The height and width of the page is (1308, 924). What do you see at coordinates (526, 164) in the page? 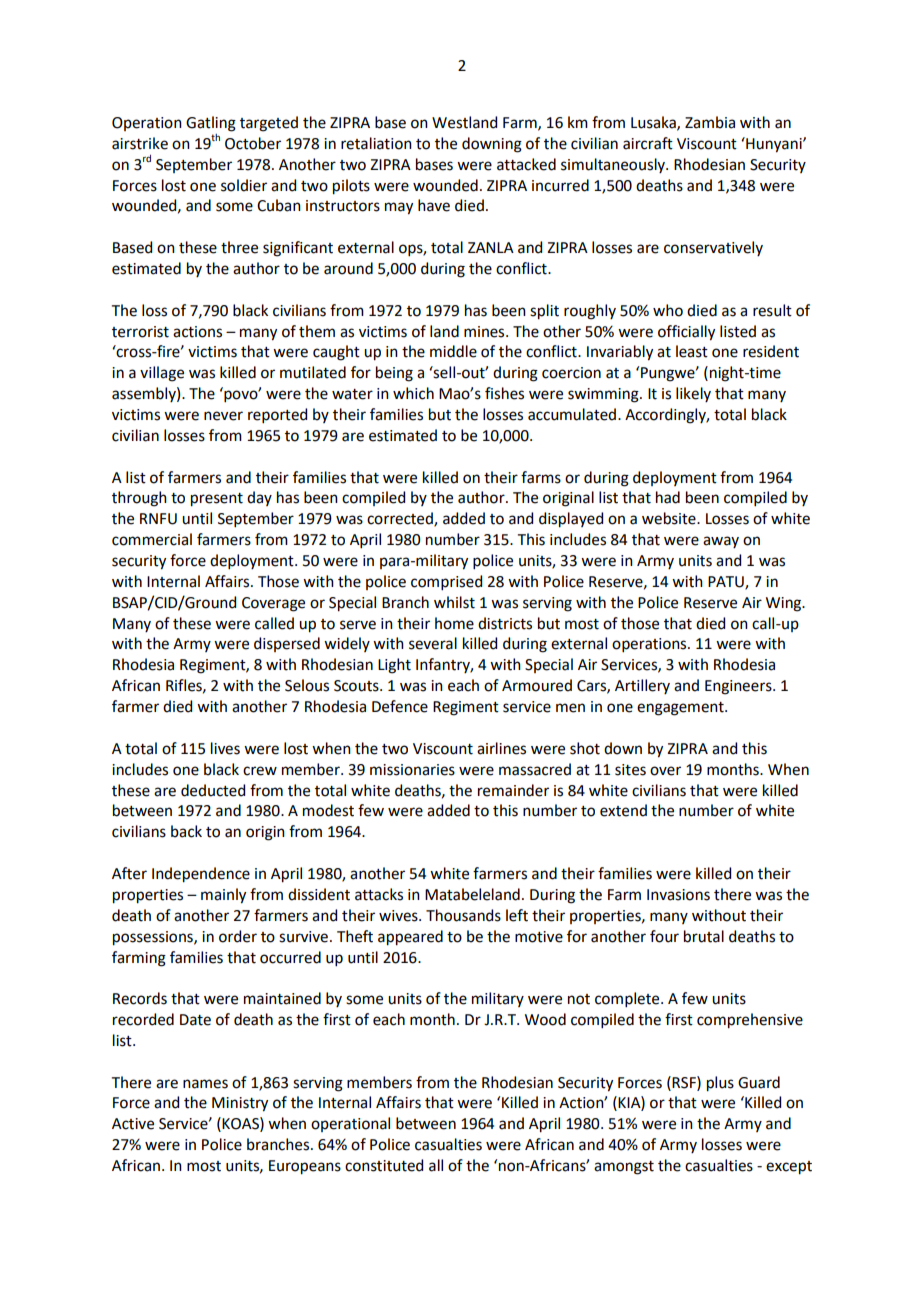
I see `attacked` at bounding box center [526, 164].
